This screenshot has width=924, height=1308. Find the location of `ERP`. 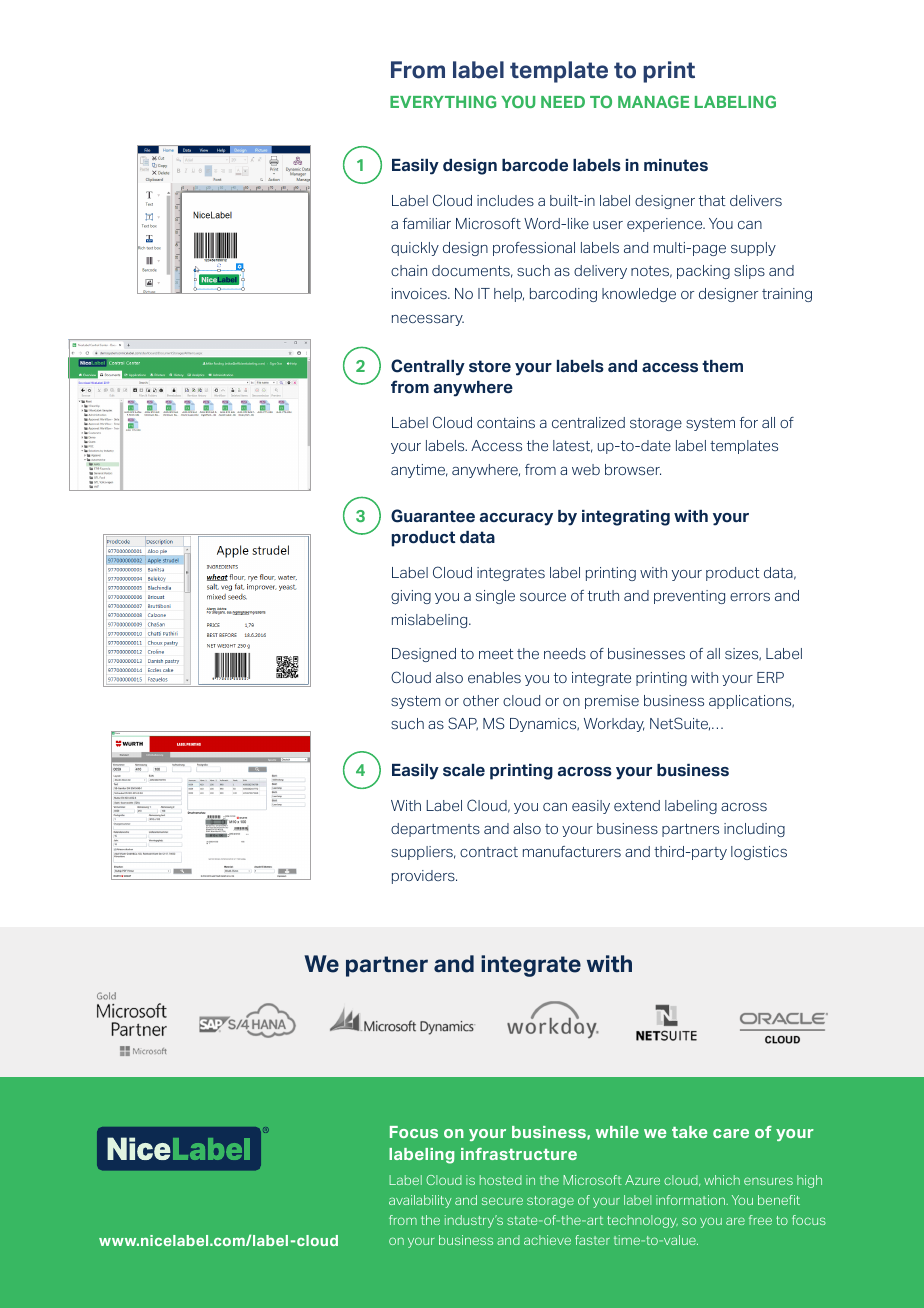

ERP is located at coordinates (770, 677).
